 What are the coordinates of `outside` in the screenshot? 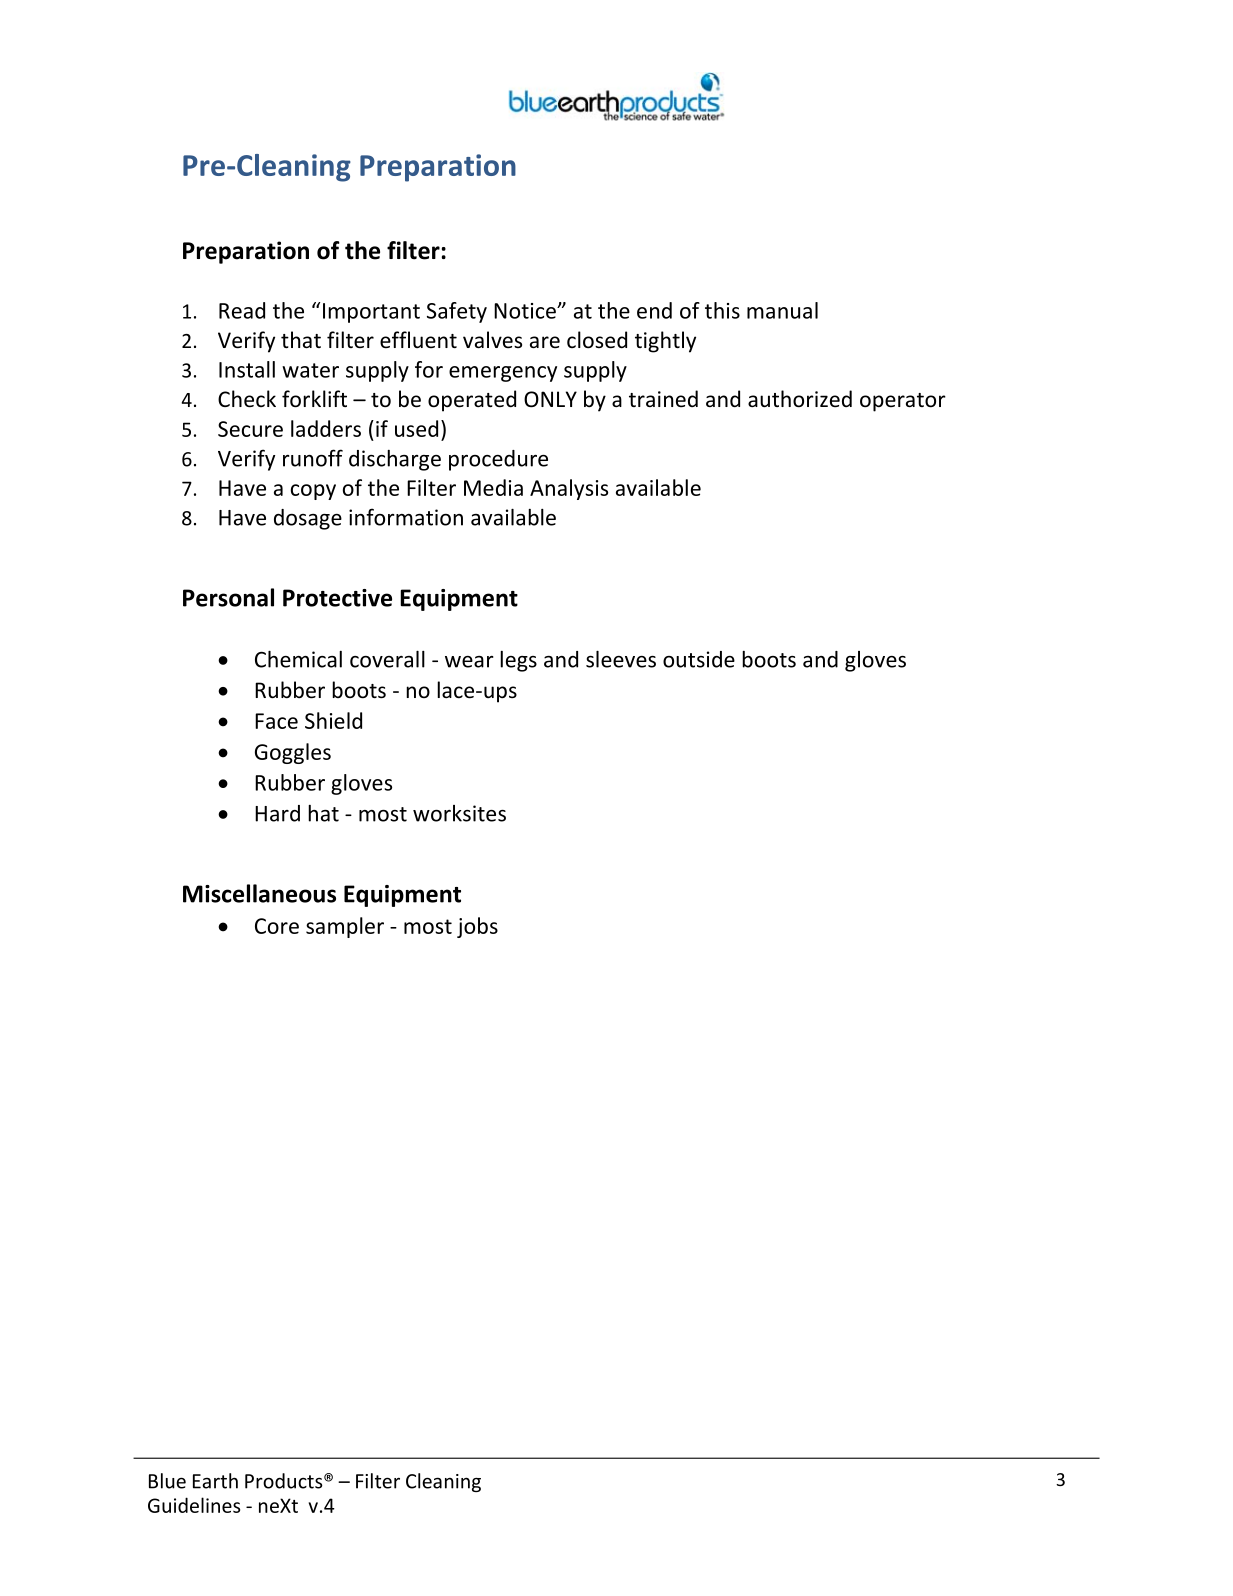 It's located at (699, 659).
